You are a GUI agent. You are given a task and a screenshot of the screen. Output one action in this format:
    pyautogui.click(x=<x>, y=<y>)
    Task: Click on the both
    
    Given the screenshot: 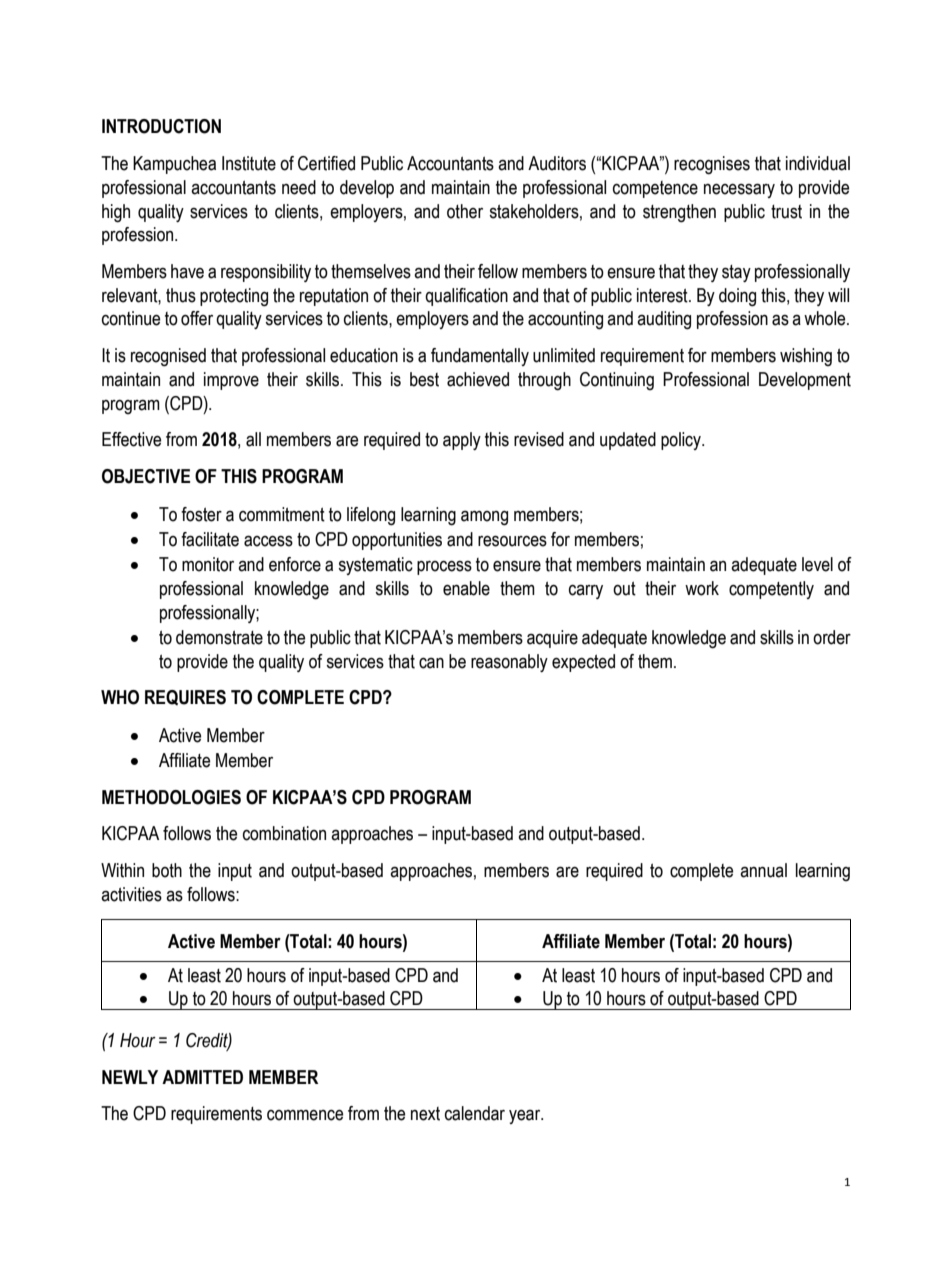 What is the action you would take?
    pyautogui.click(x=167, y=870)
